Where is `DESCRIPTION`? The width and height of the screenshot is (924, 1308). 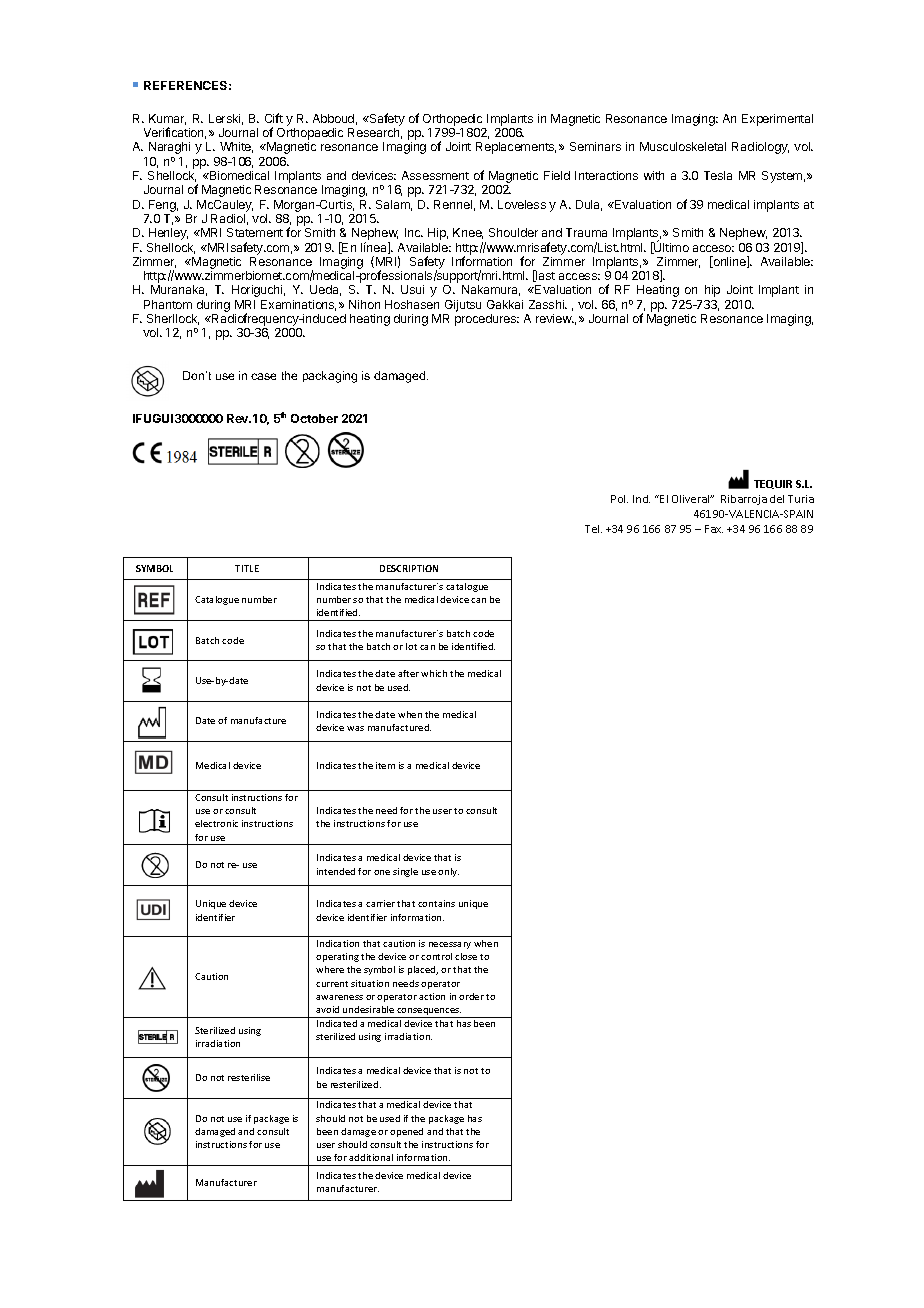
DESCRIPTION is located at coordinates (409, 568).
